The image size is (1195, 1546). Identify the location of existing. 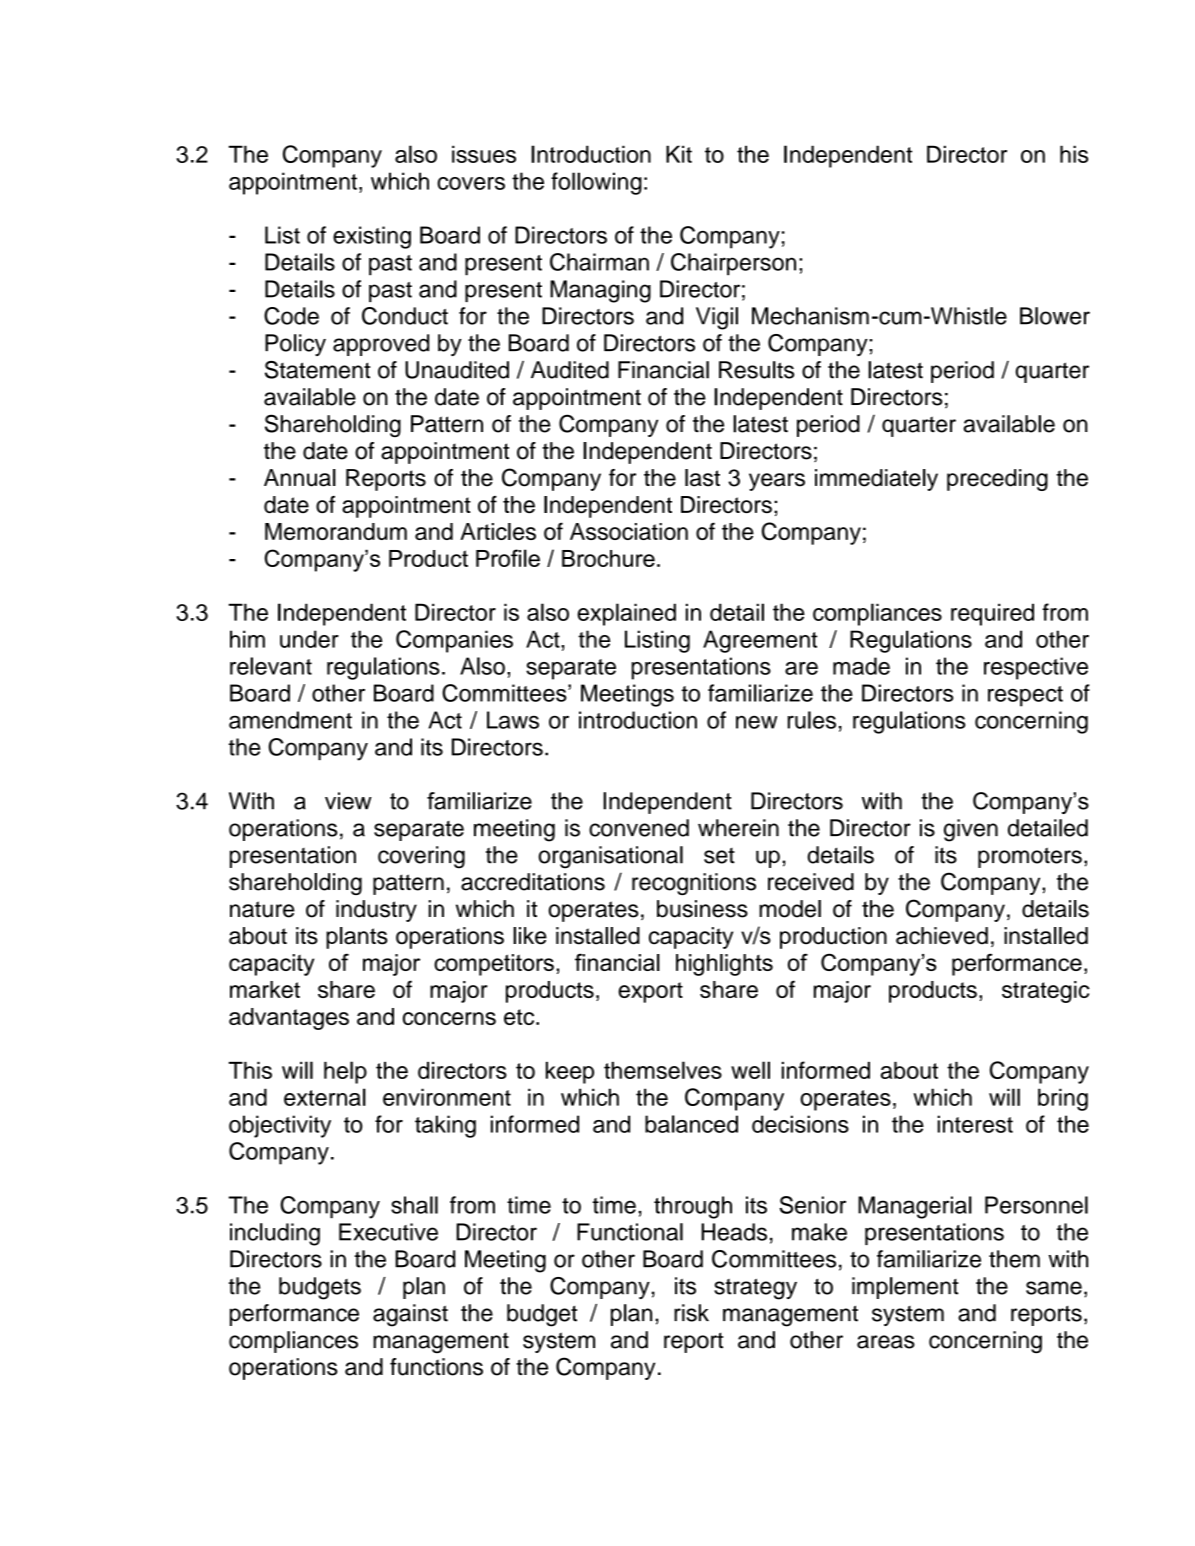
(372, 237).
